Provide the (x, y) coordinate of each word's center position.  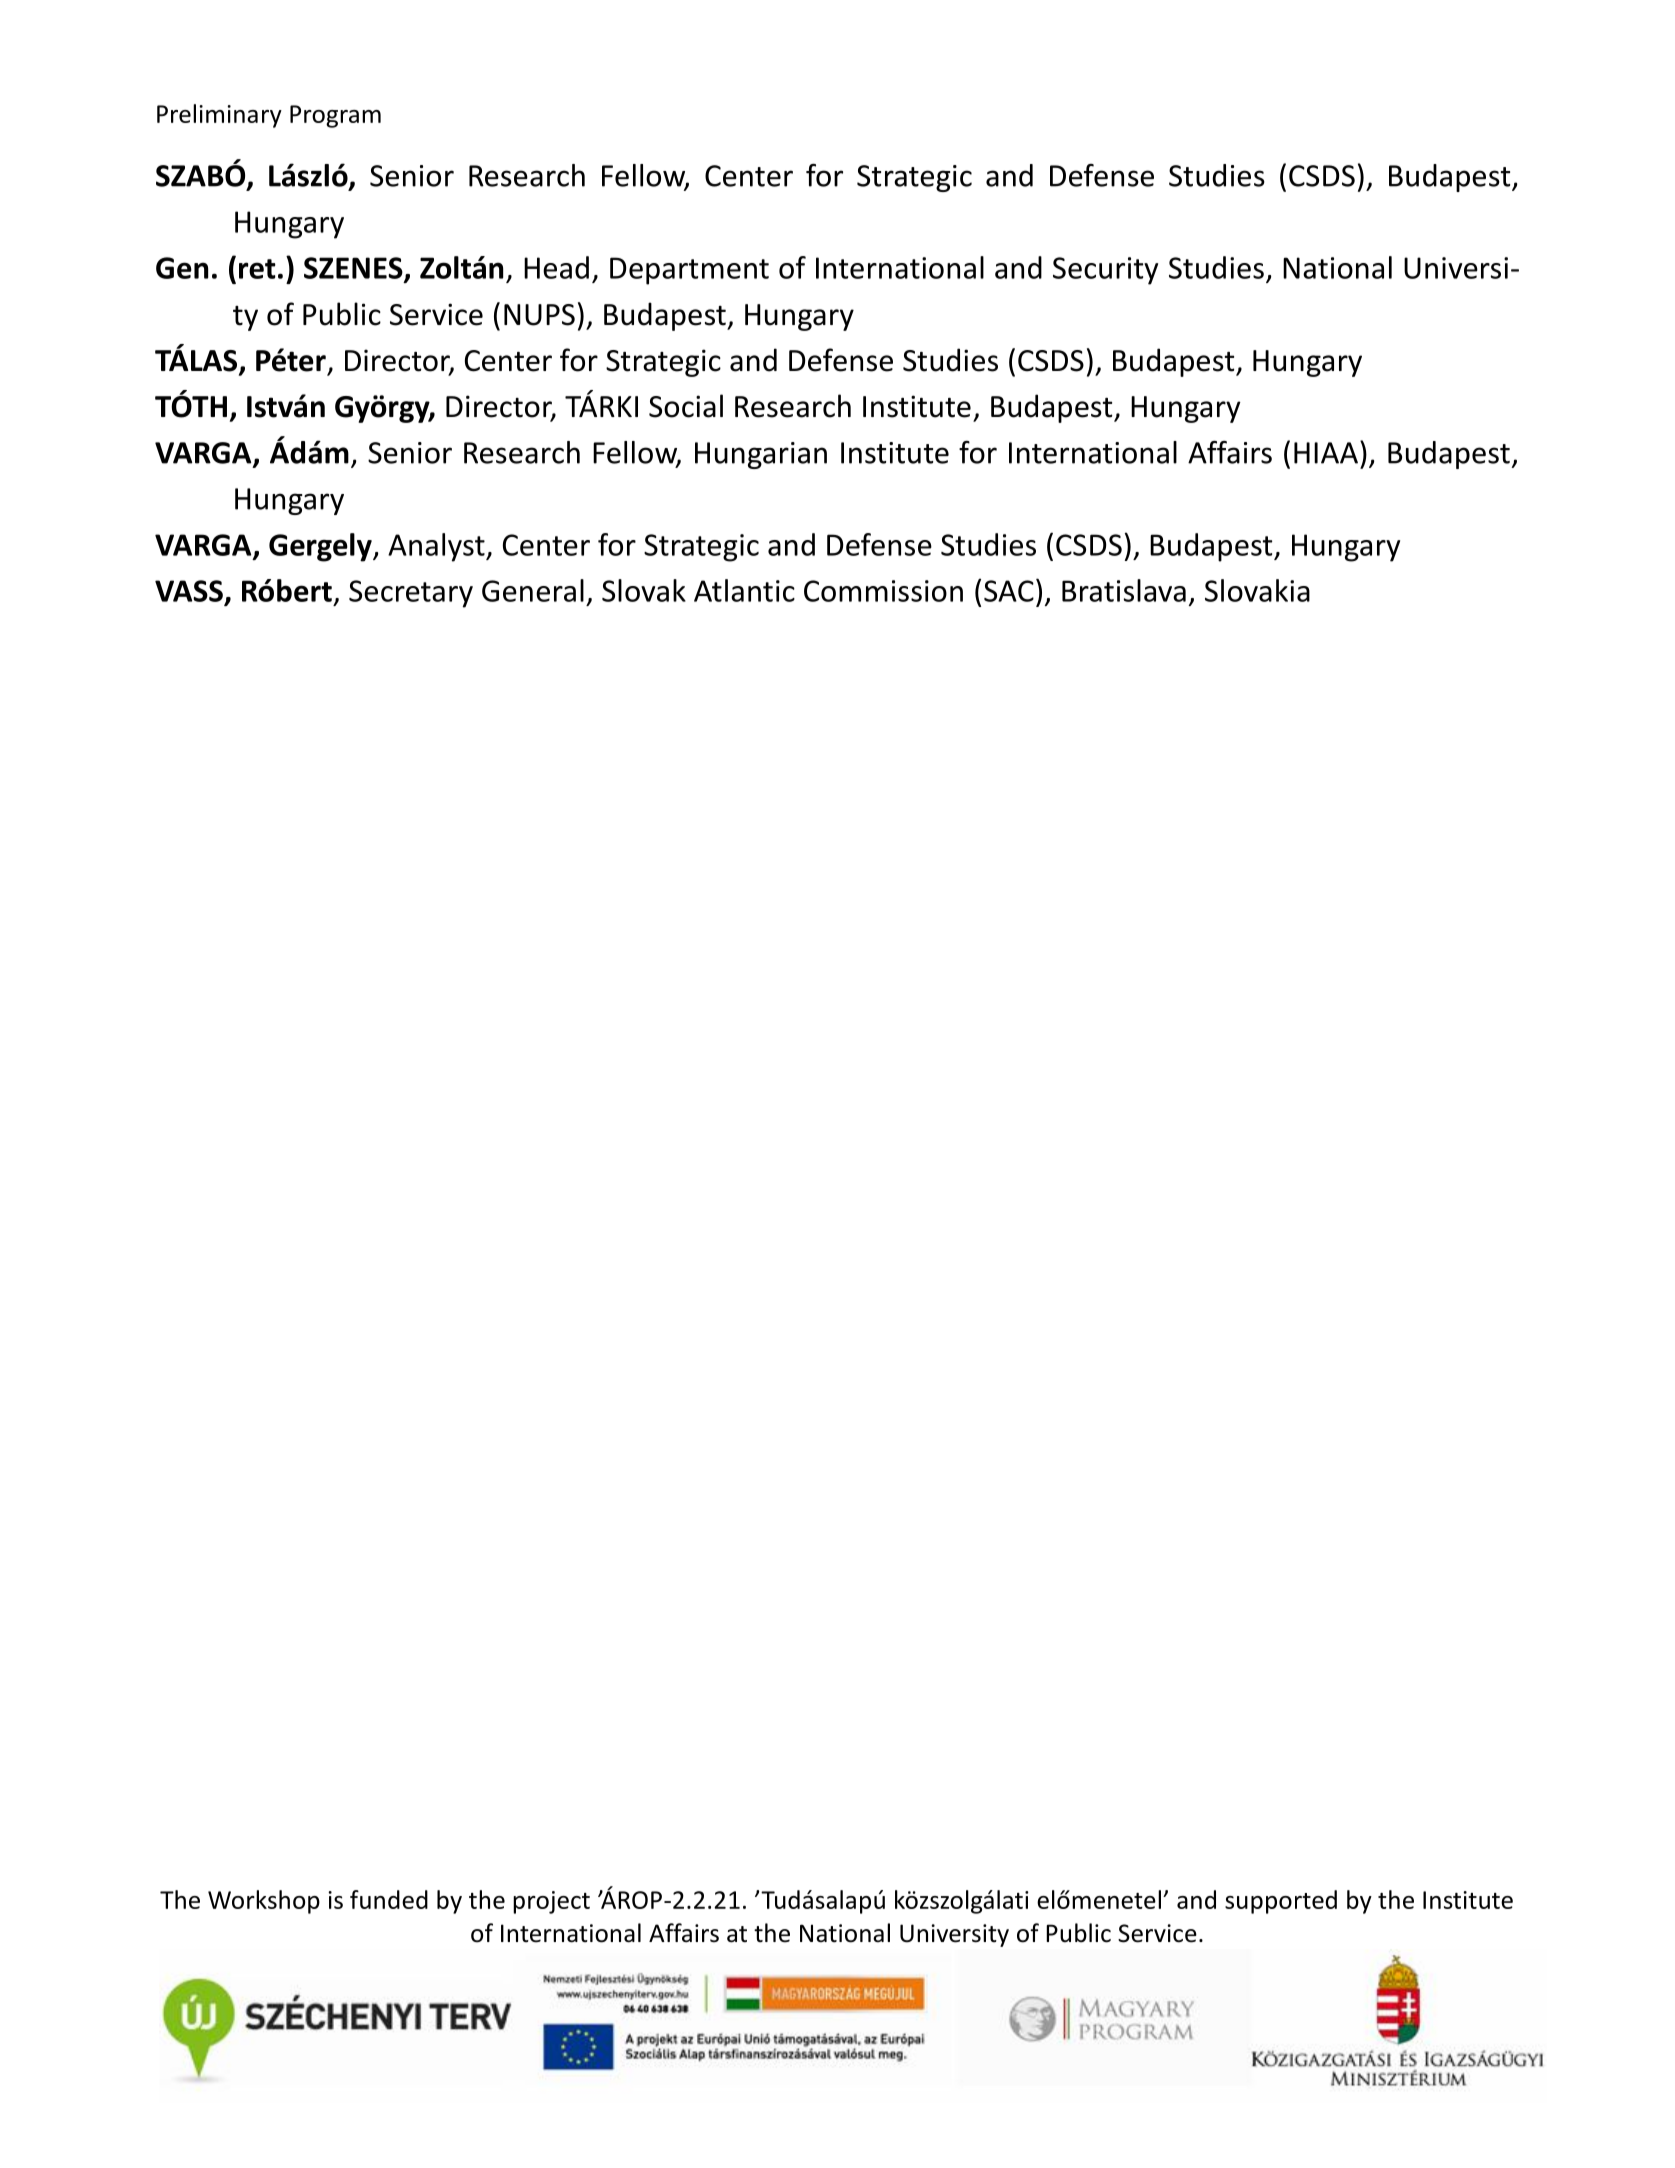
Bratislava (1124, 590)
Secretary (411, 594)
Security (1105, 271)
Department (689, 271)
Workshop (264, 1902)
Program (335, 116)
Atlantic (744, 590)
